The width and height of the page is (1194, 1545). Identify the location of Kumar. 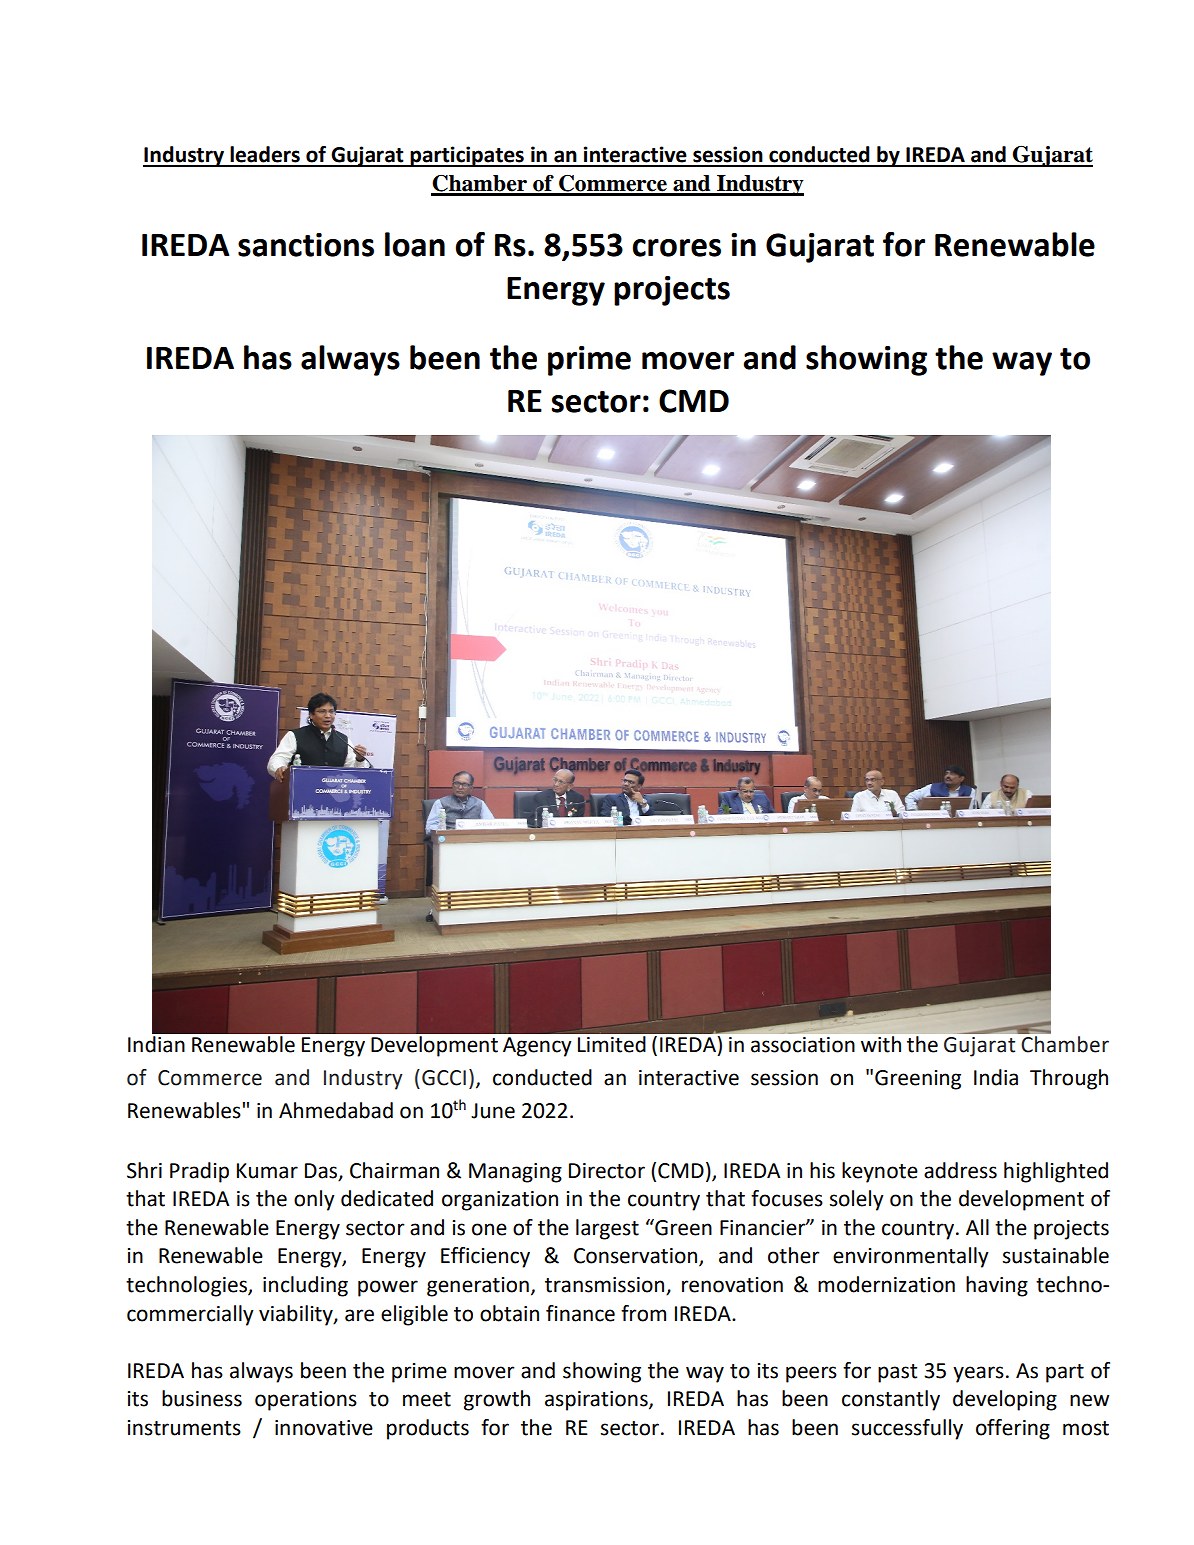
(267, 1171).
